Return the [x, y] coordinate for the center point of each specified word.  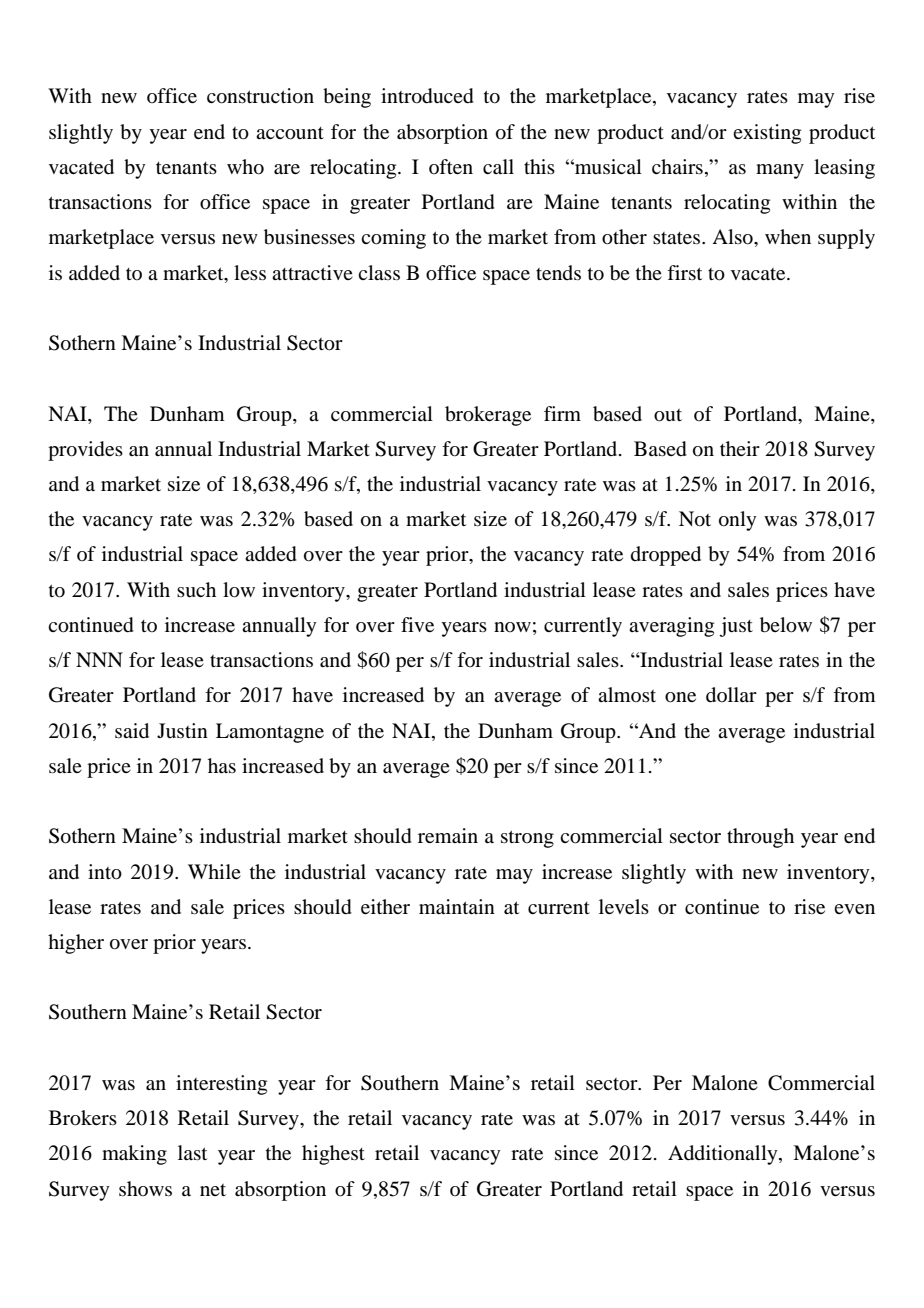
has [222, 765]
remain [448, 835]
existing [767, 134]
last [192, 1152]
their [740, 448]
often [451, 166]
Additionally [724, 1155]
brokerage [488, 416]
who [245, 167]
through [760, 838]
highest [333, 1155]
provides [85, 451]
